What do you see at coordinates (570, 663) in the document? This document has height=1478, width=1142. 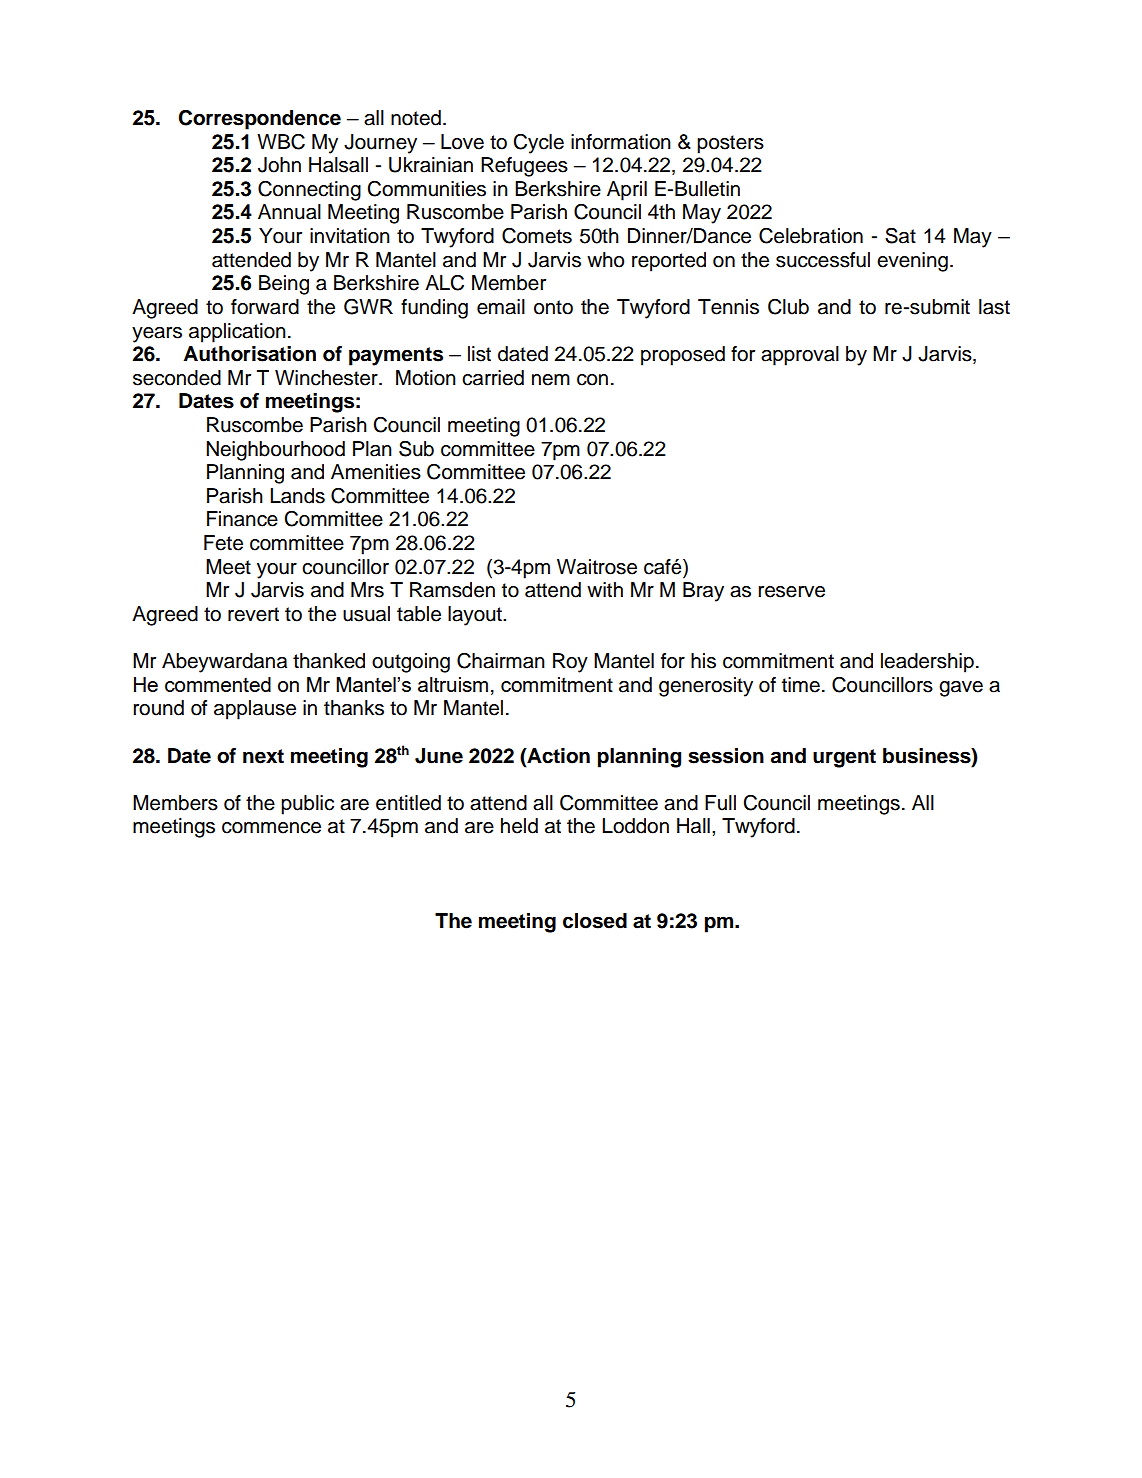 I see `Roy` at bounding box center [570, 663].
